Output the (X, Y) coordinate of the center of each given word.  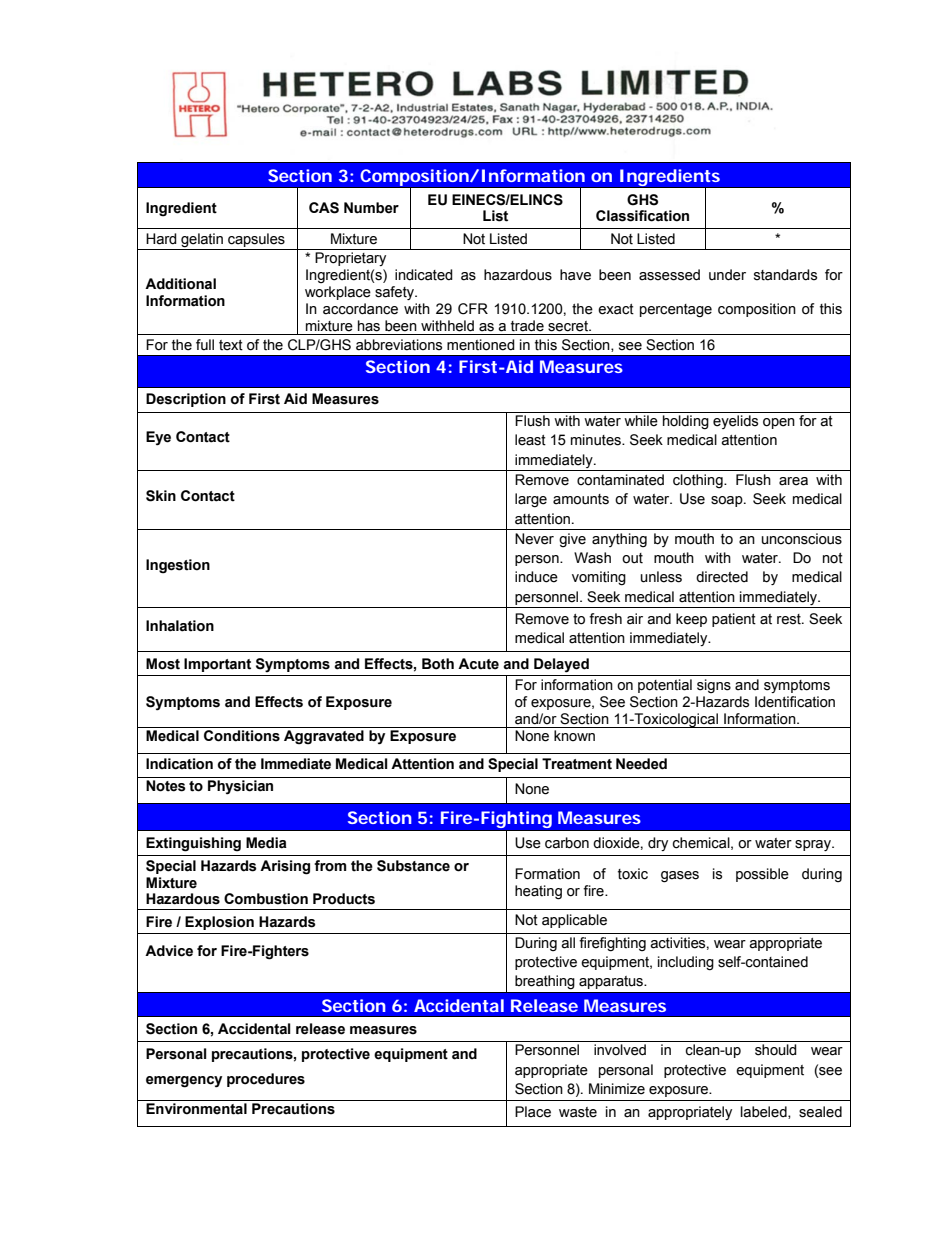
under (727, 275)
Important (217, 665)
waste (578, 1112)
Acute (478, 664)
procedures (266, 1080)
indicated (424, 275)
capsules (256, 241)
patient (734, 620)
